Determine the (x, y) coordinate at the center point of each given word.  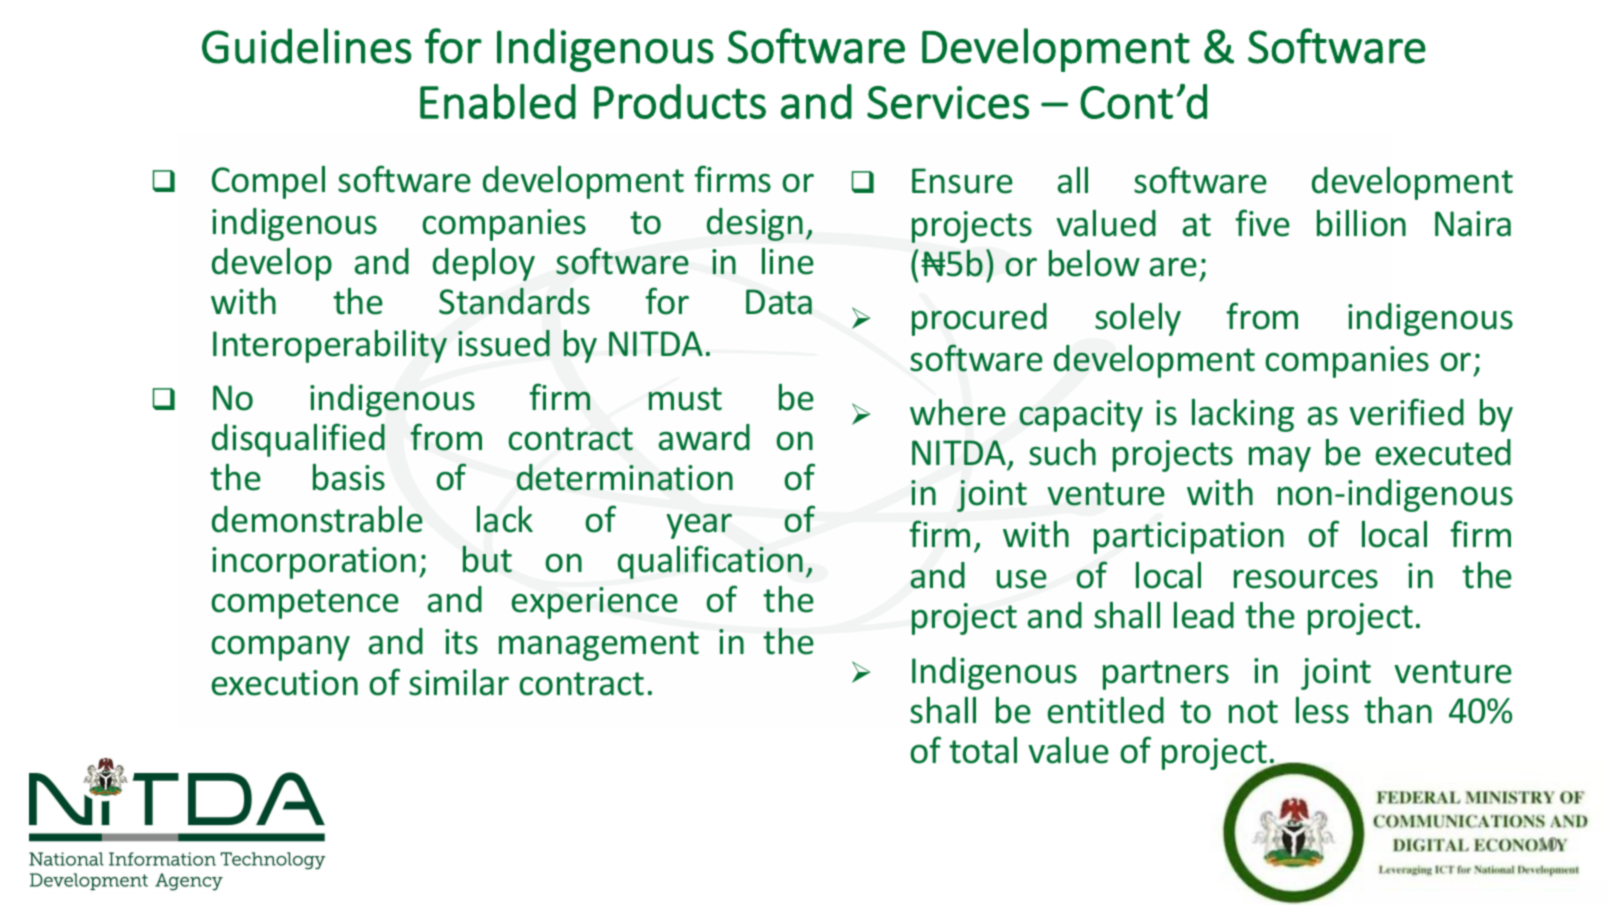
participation (1189, 538)
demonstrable (317, 519)
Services (948, 102)
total (983, 750)
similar (459, 682)
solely (1138, 319)
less (1322, 710)
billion (1361, 223)
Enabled (498, 101)
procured (979, 319)
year (699, 526)
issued (504, 343)
